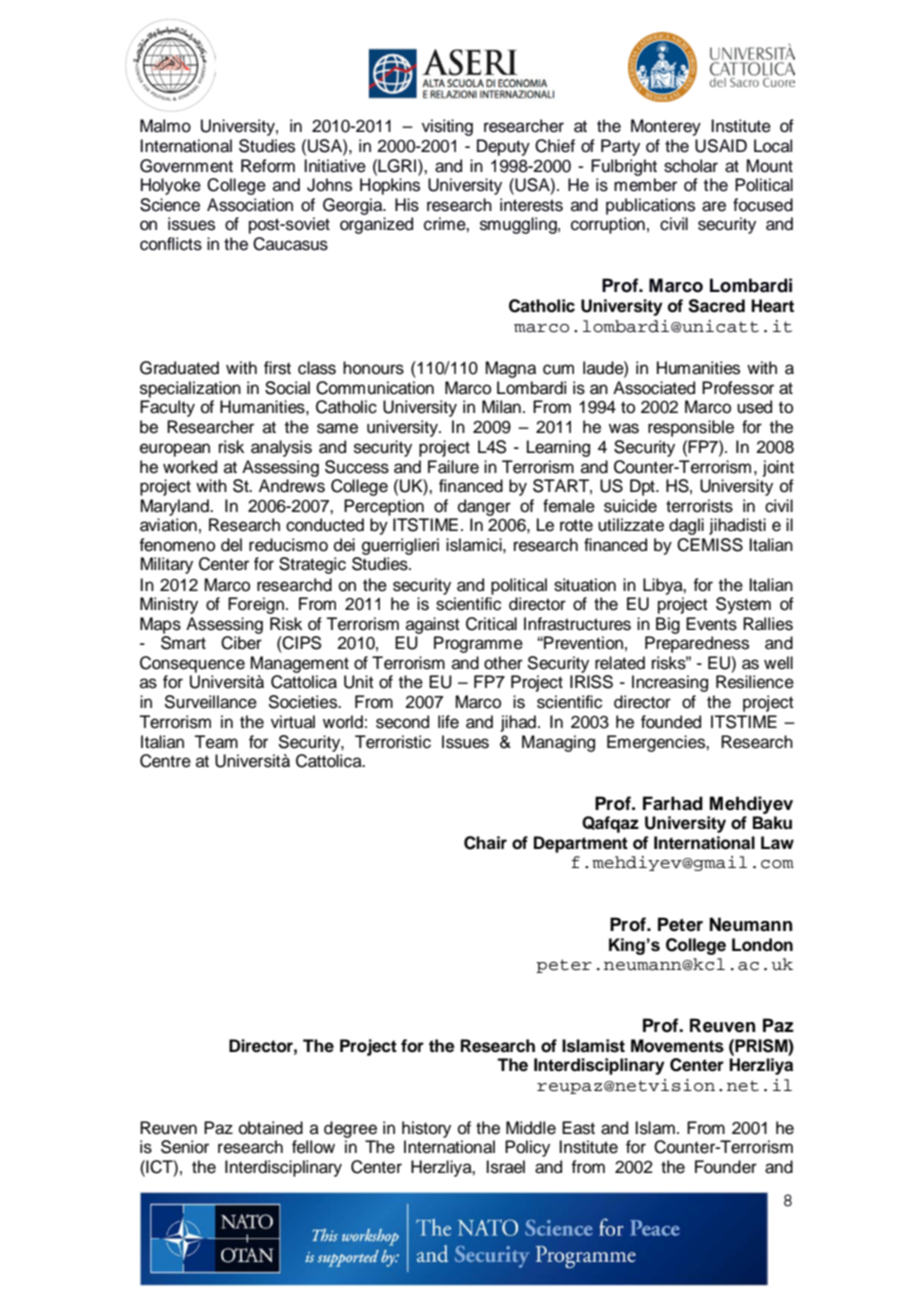  I want to click on Programme, so click(478, 644).
